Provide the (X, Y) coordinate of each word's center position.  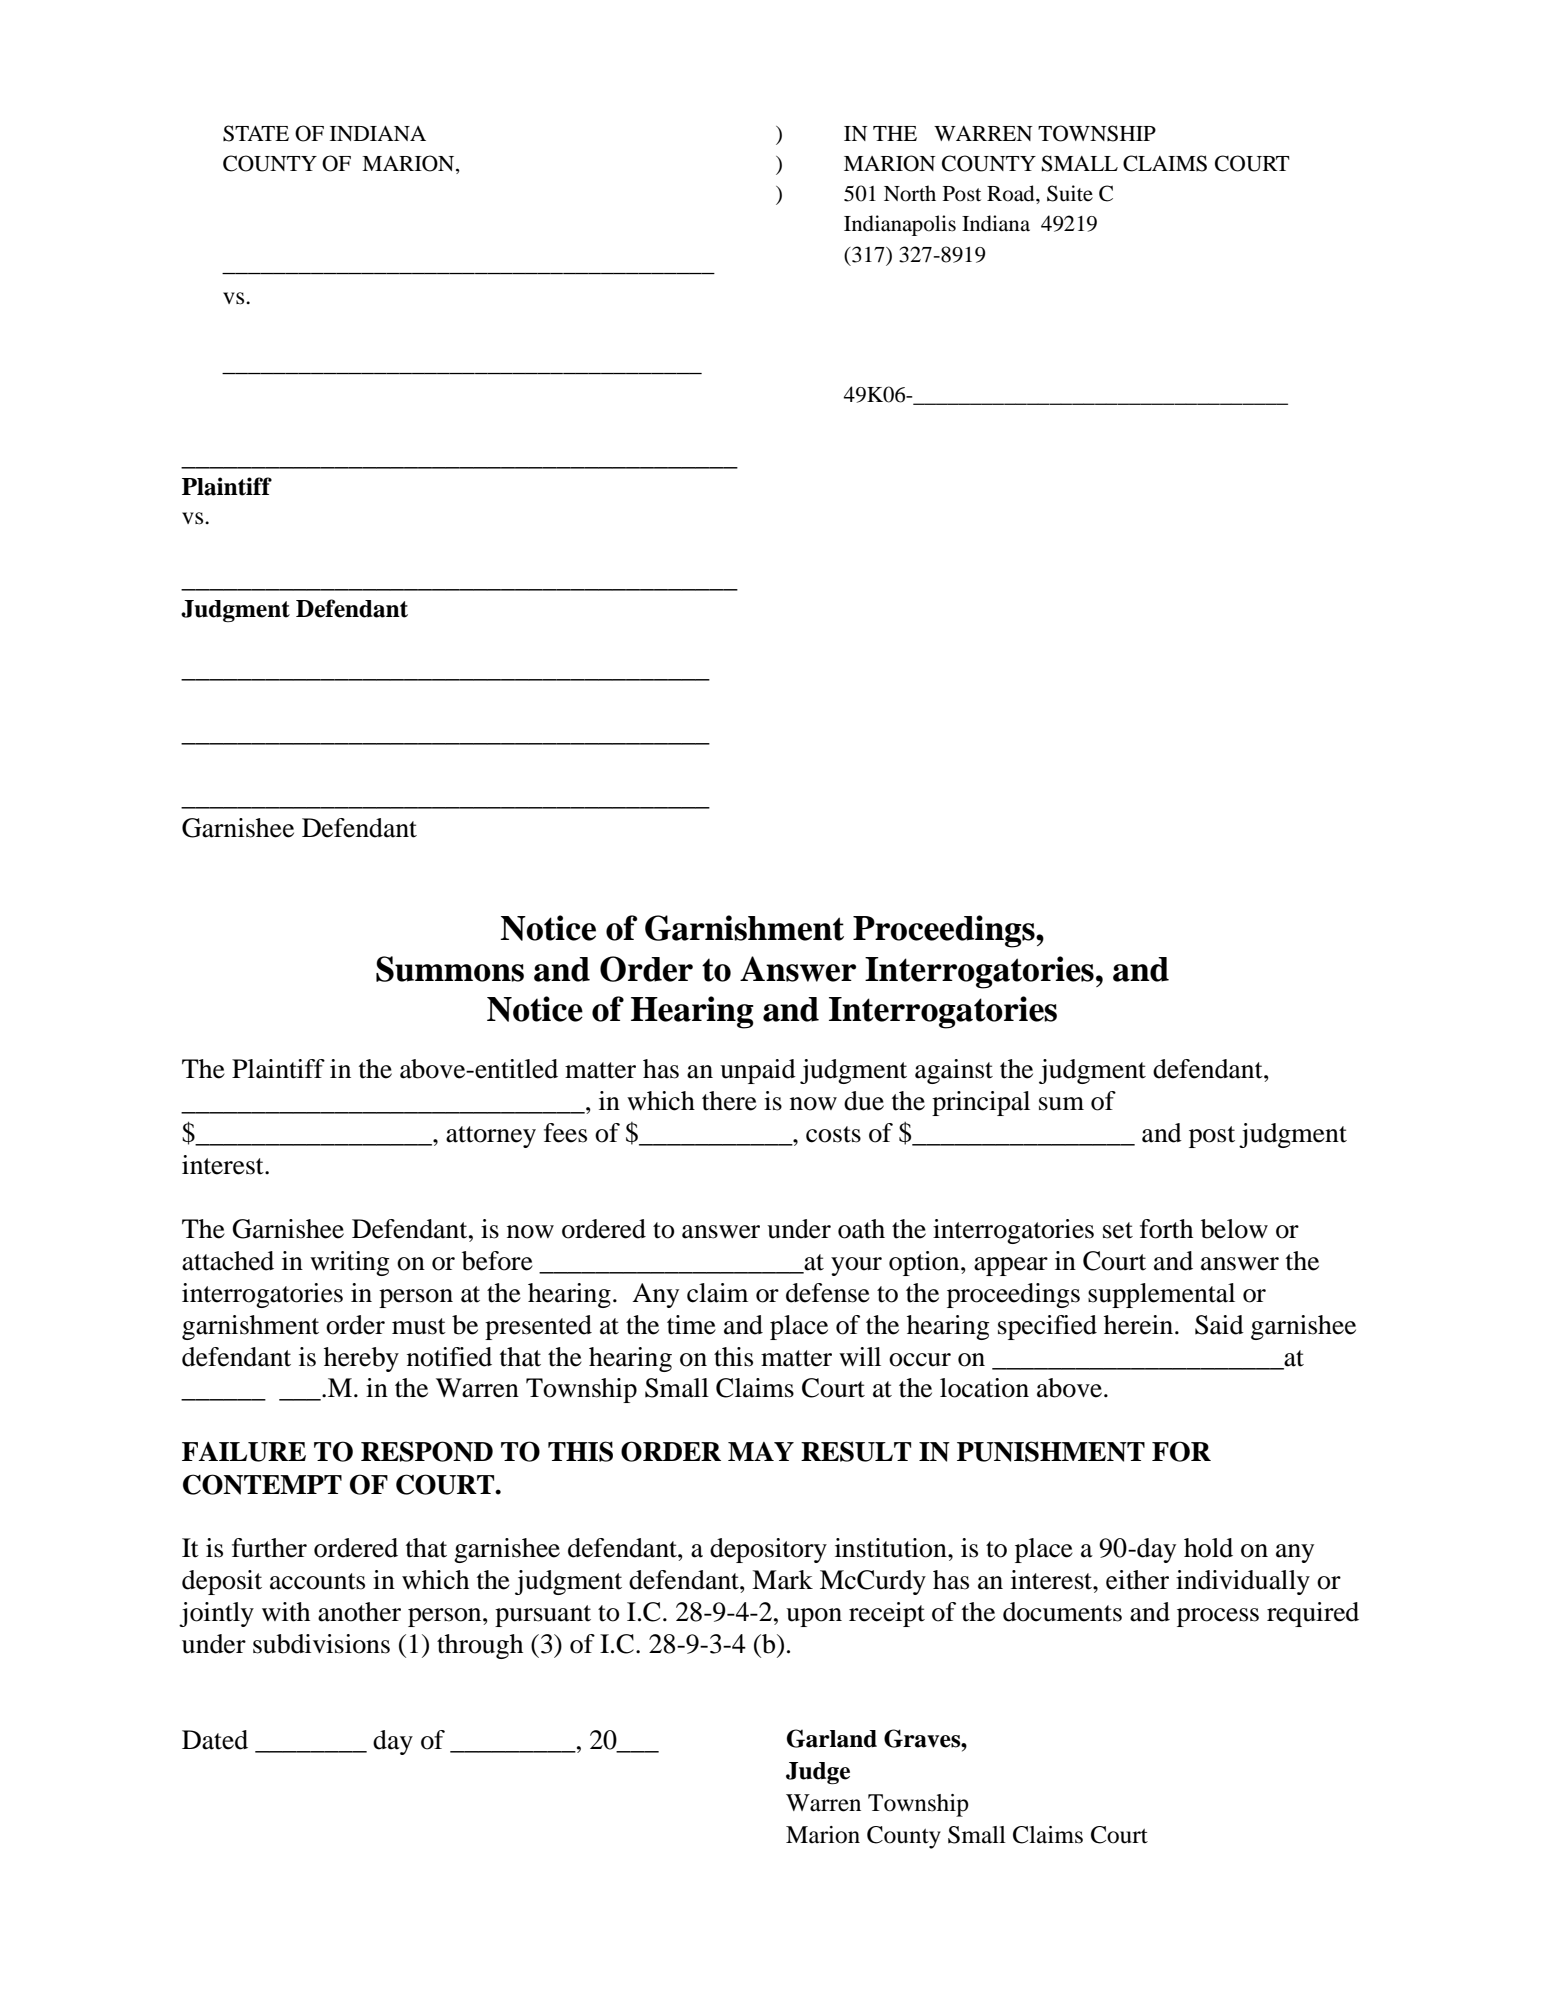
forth (1166, 1229)
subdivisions (321, 1644)
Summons (450, 969)
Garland (832, 1738)
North (910, 193)
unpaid (758, 1071)
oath (861, 1229)
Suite (1070, 193)
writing (350, 1263)
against (954, 1071)
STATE (256, 133)
